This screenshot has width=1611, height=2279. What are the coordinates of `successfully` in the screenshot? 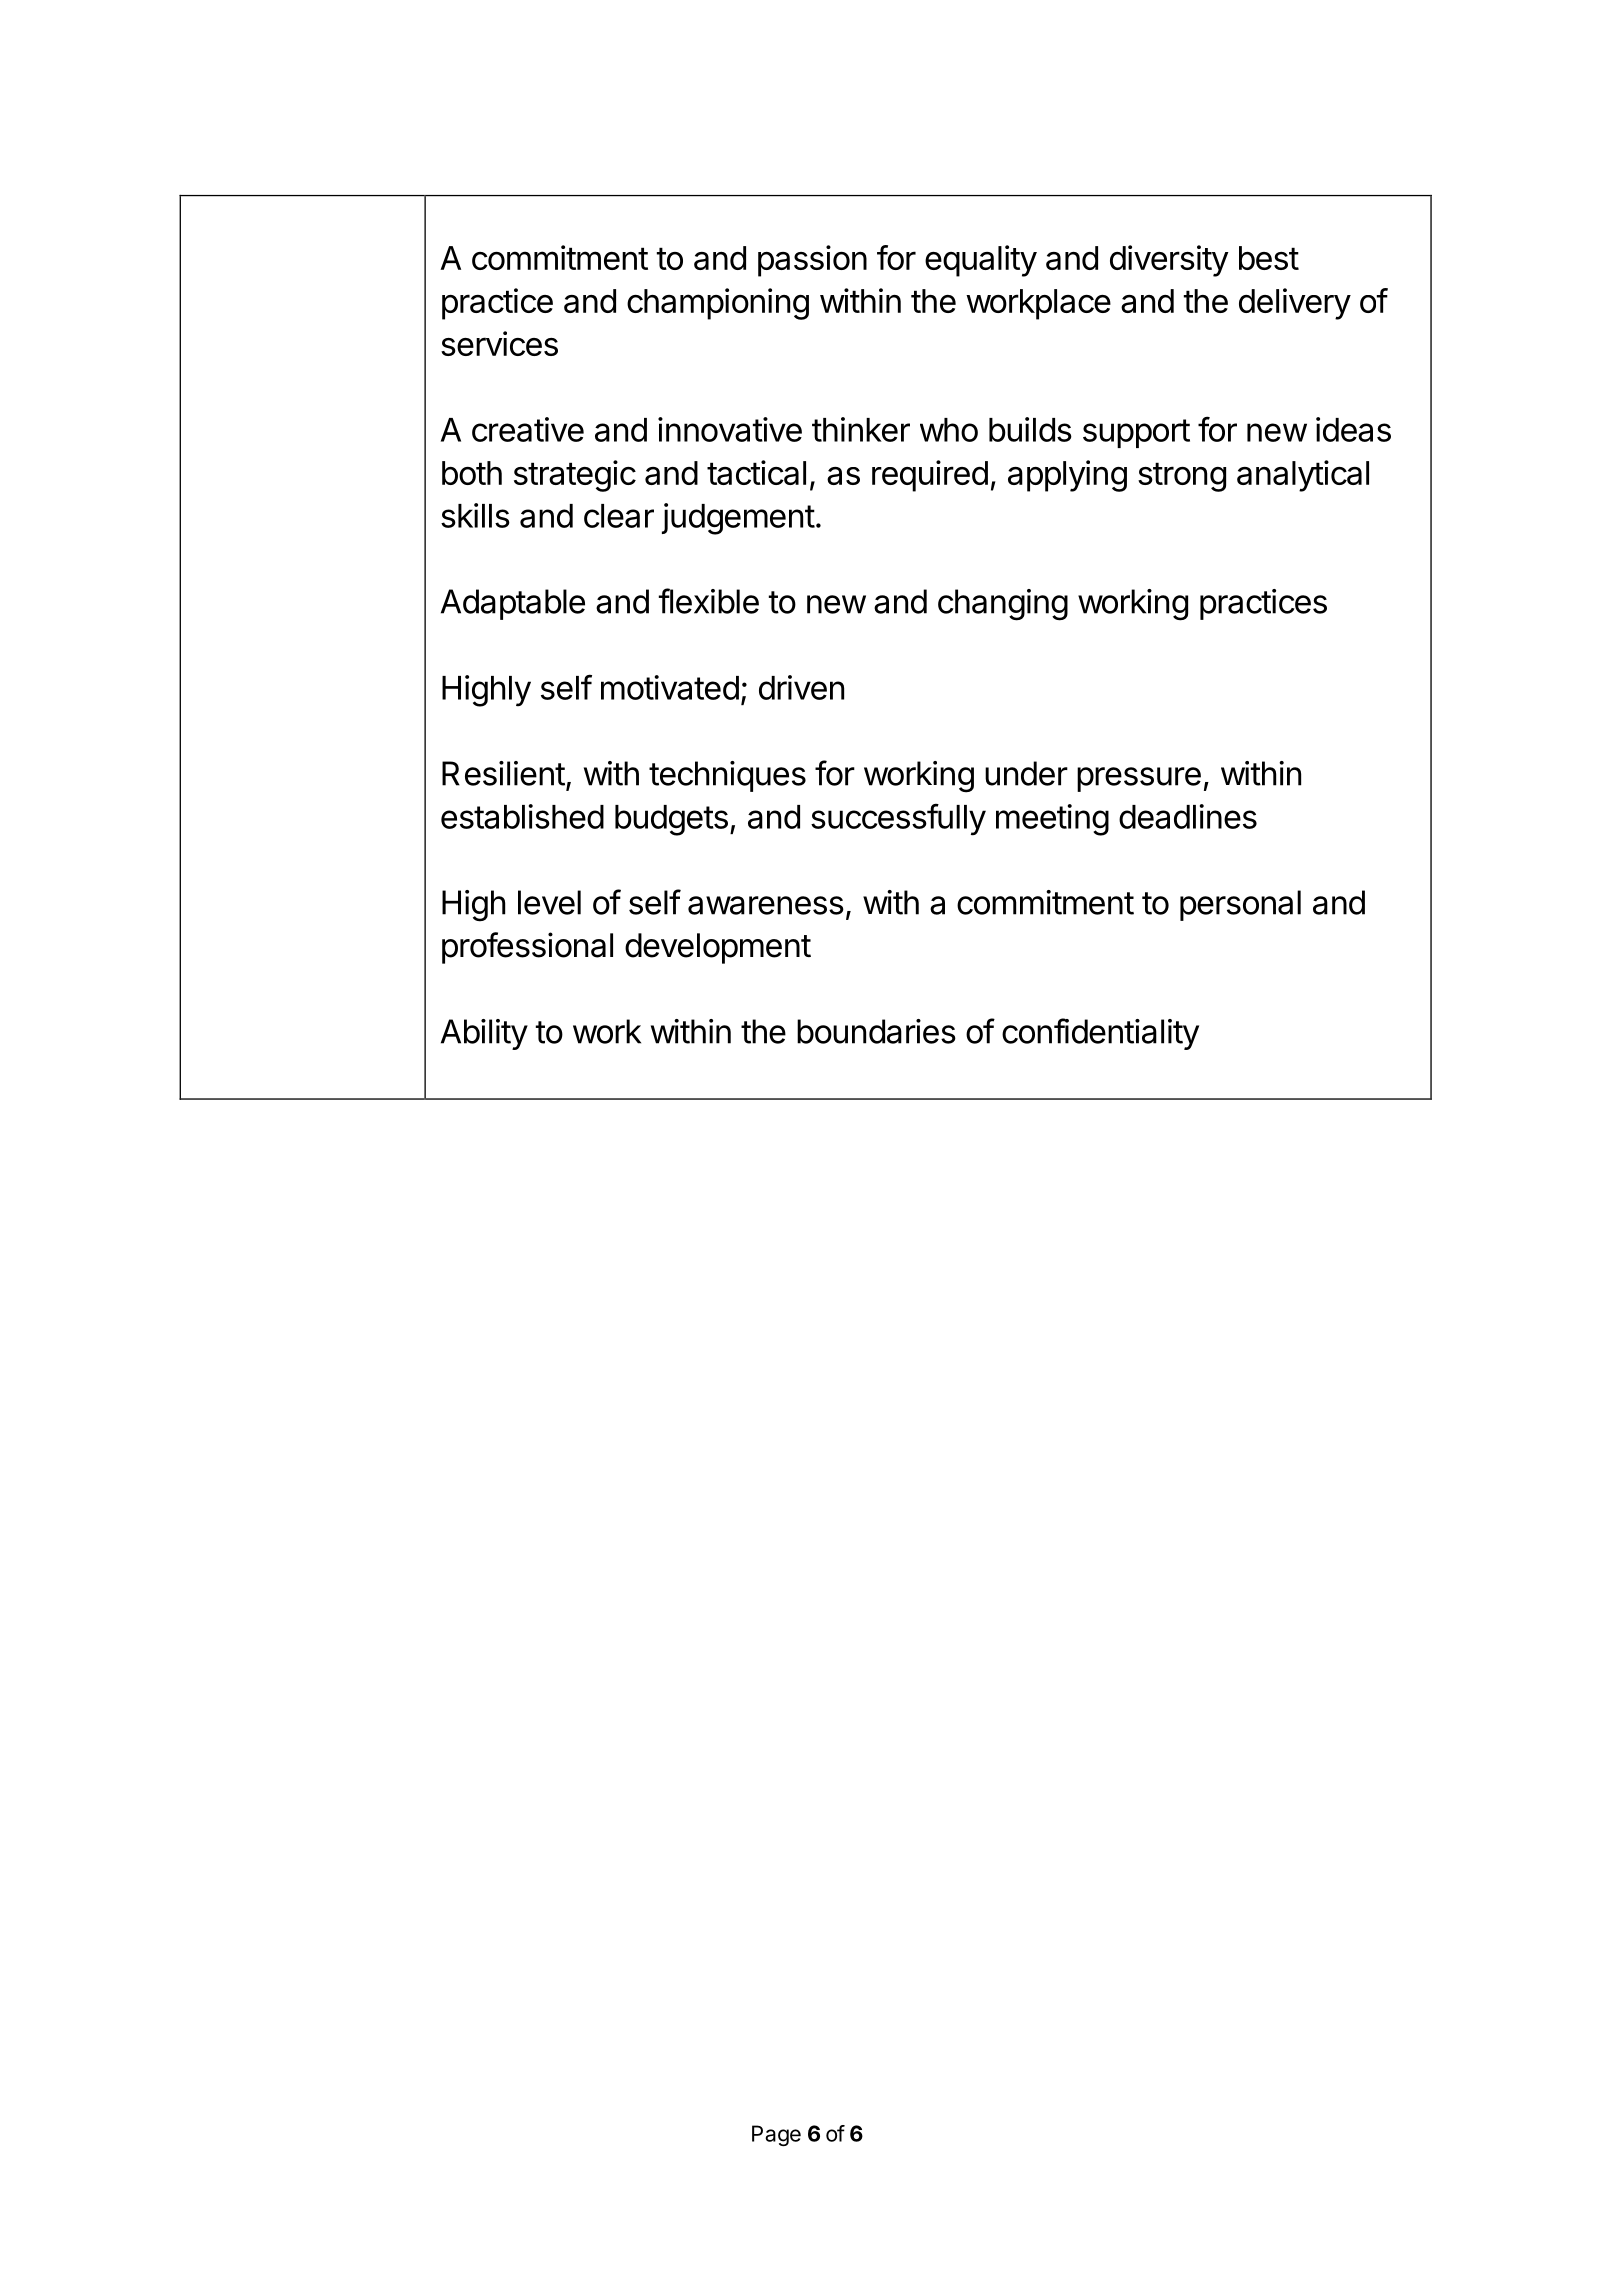 It's located at (898, 820).
